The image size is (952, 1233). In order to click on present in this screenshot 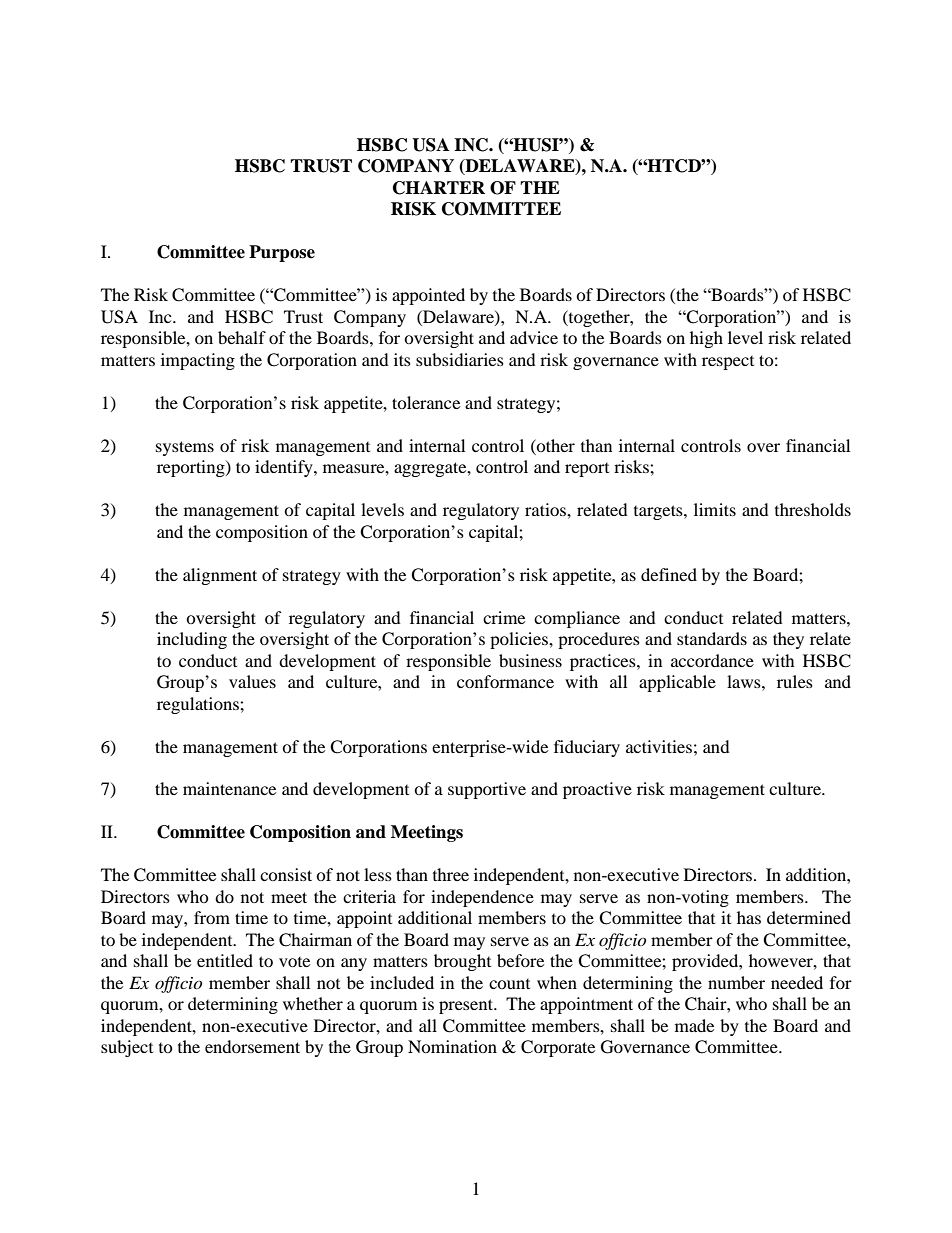, I will do `click(467, 1006)`.
